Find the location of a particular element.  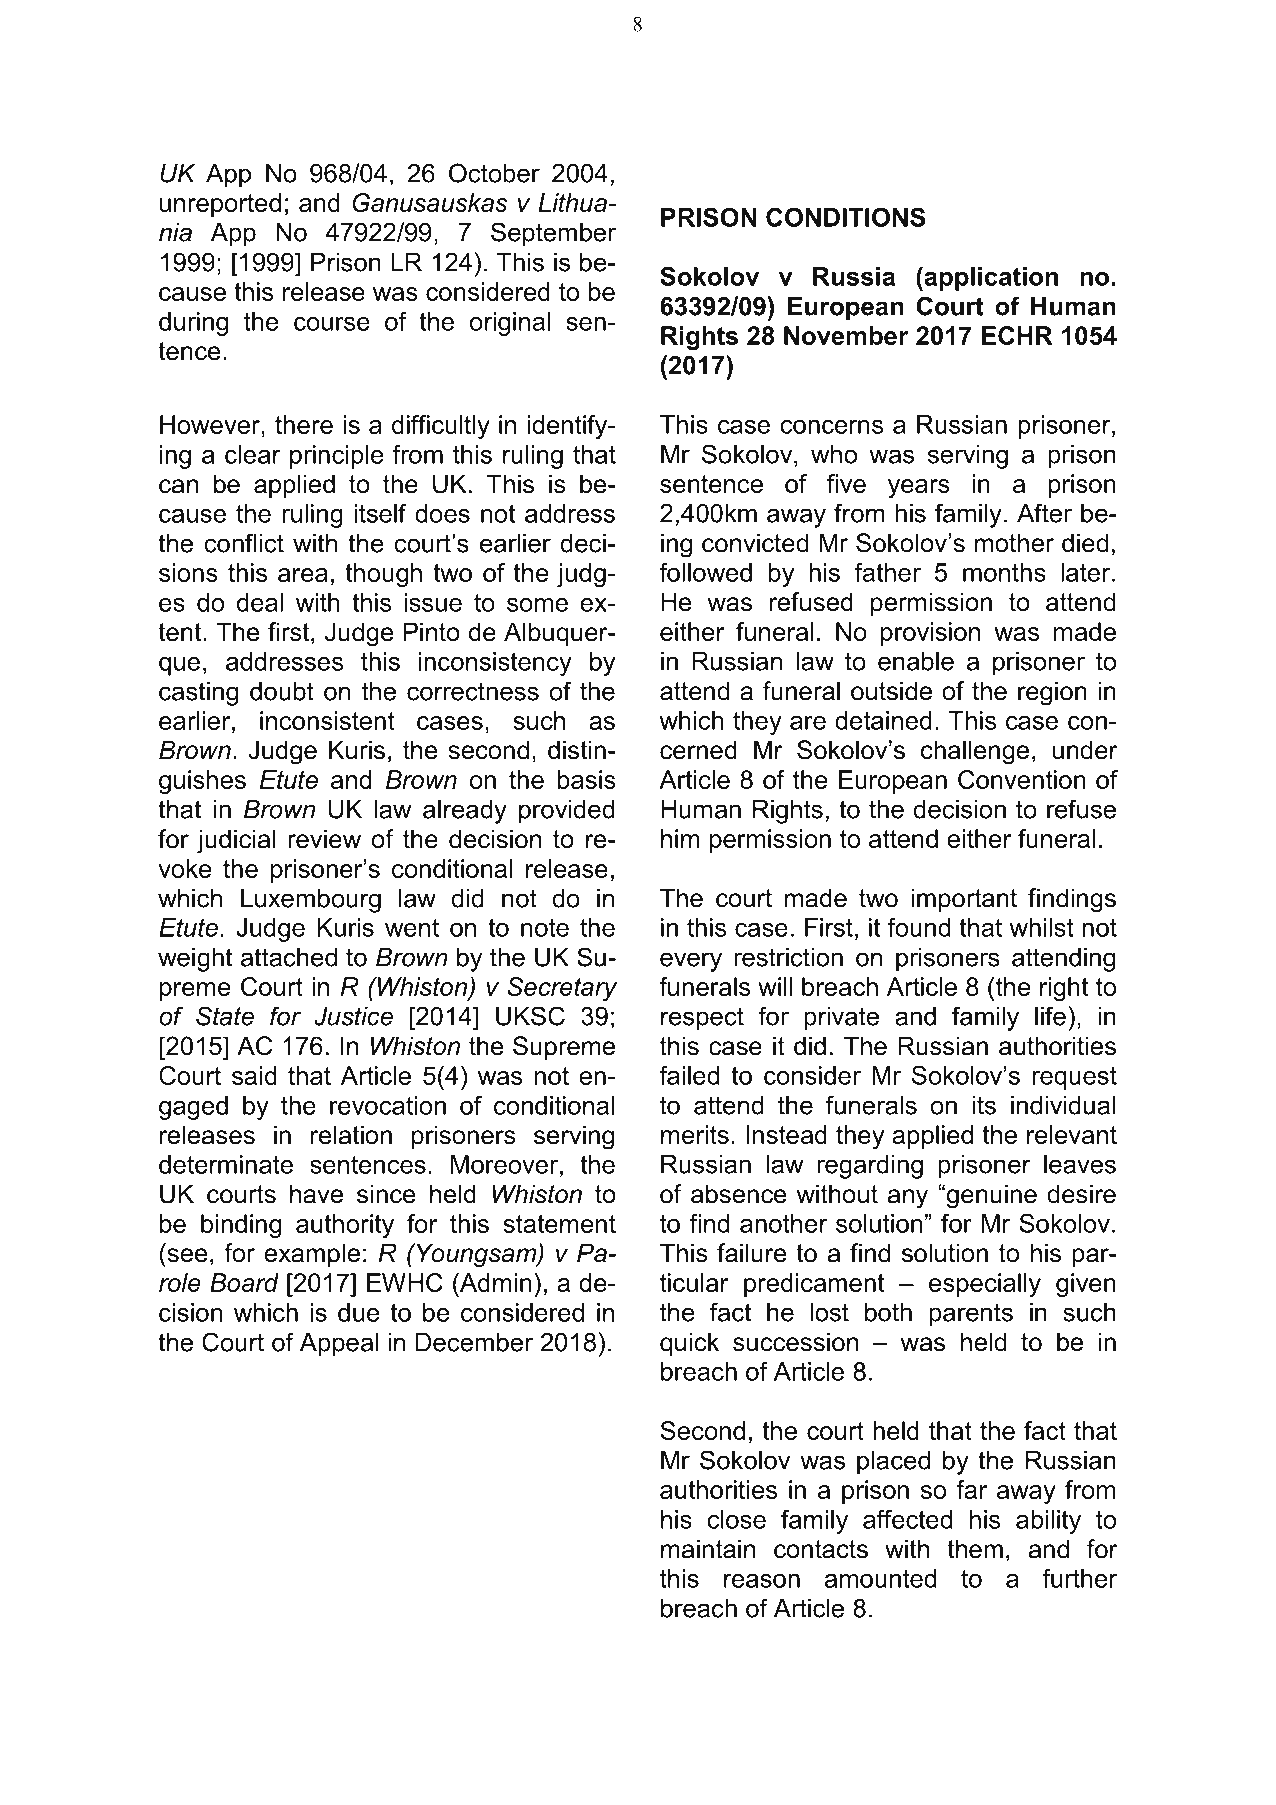

CONDITIONS is located at coordinates (845, 217).
